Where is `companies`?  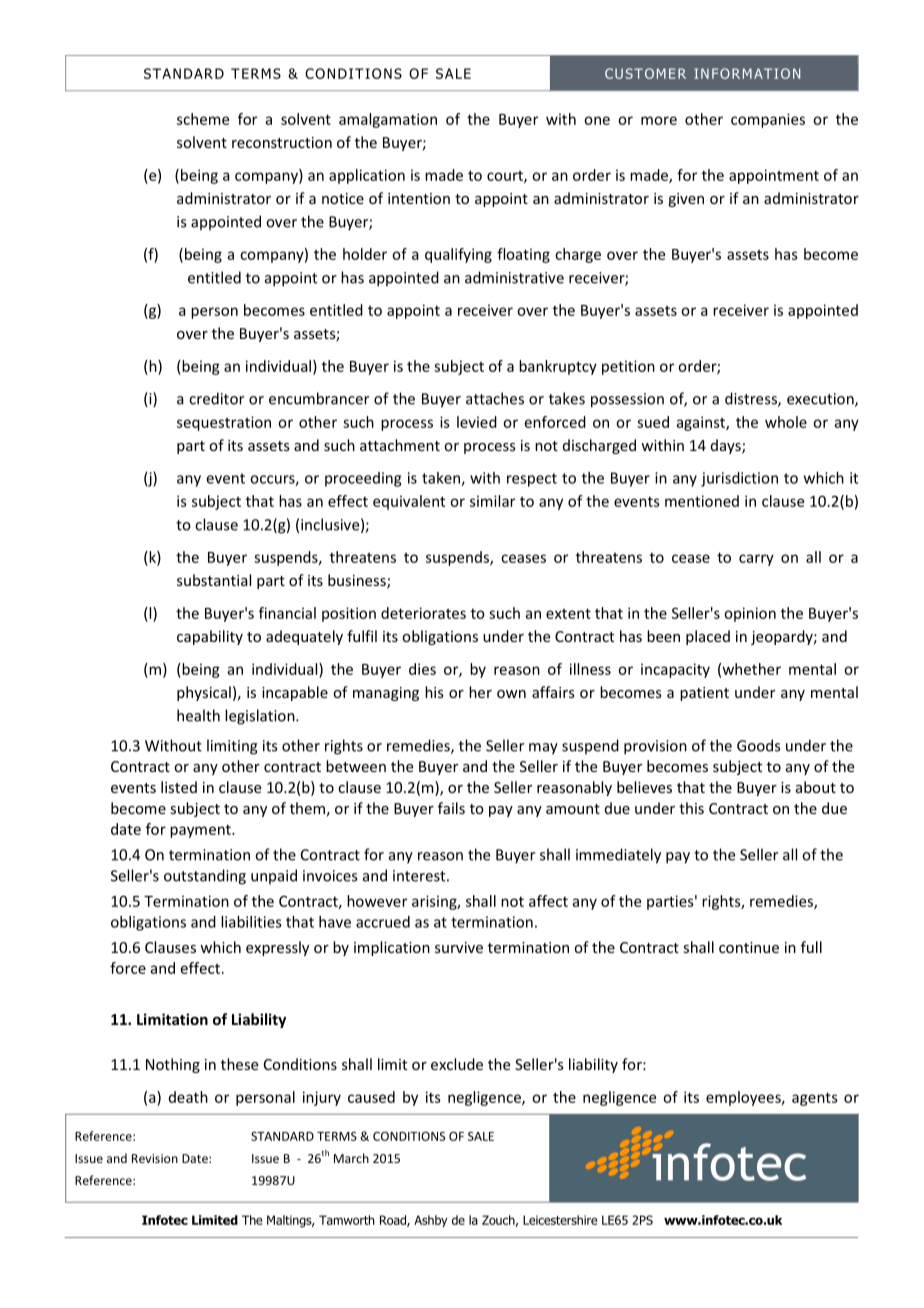 companies is located at coordinates (768, 120).
